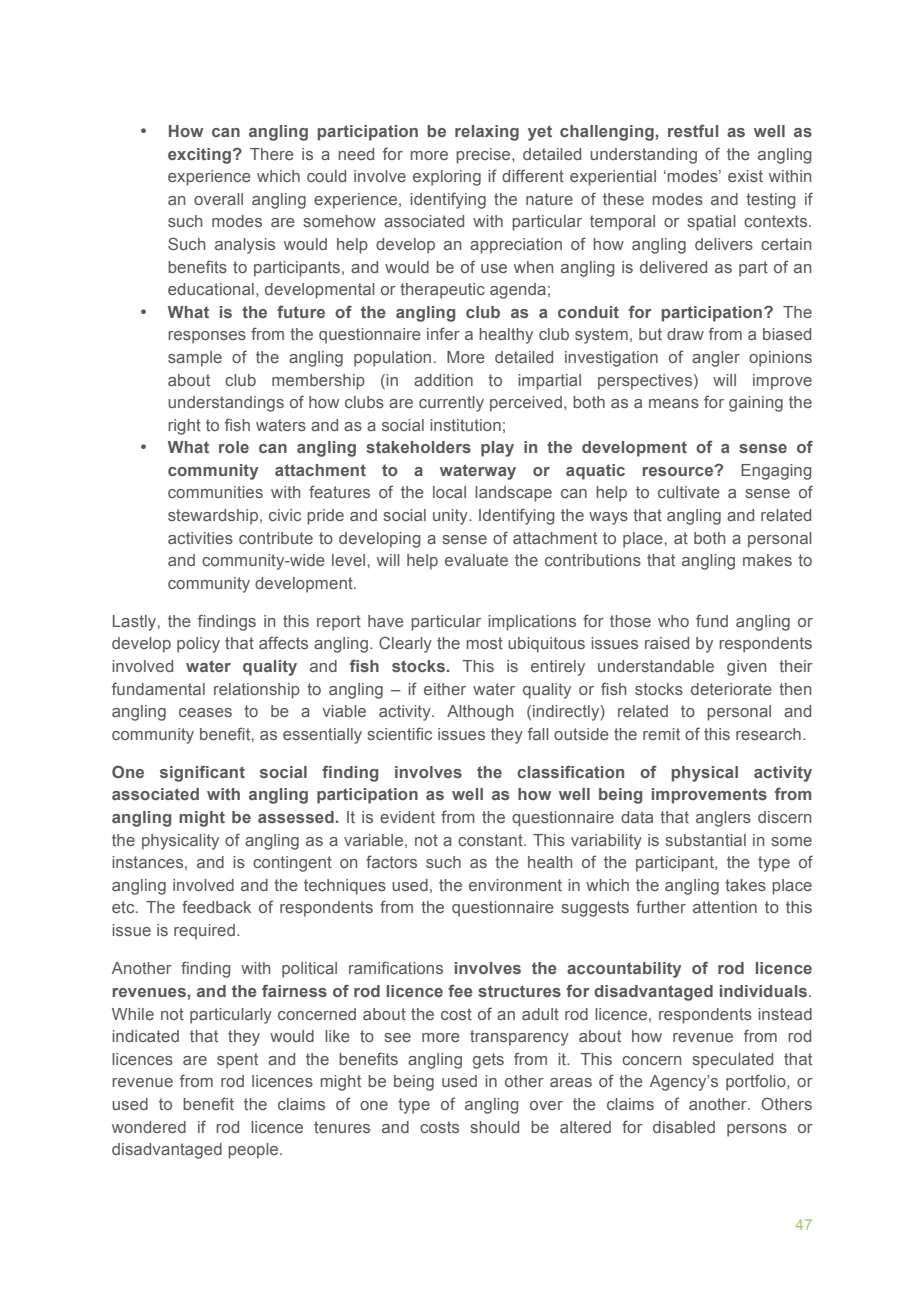  Describe the element at coordinates (484, 643) in the document. I see `most` at that location.
